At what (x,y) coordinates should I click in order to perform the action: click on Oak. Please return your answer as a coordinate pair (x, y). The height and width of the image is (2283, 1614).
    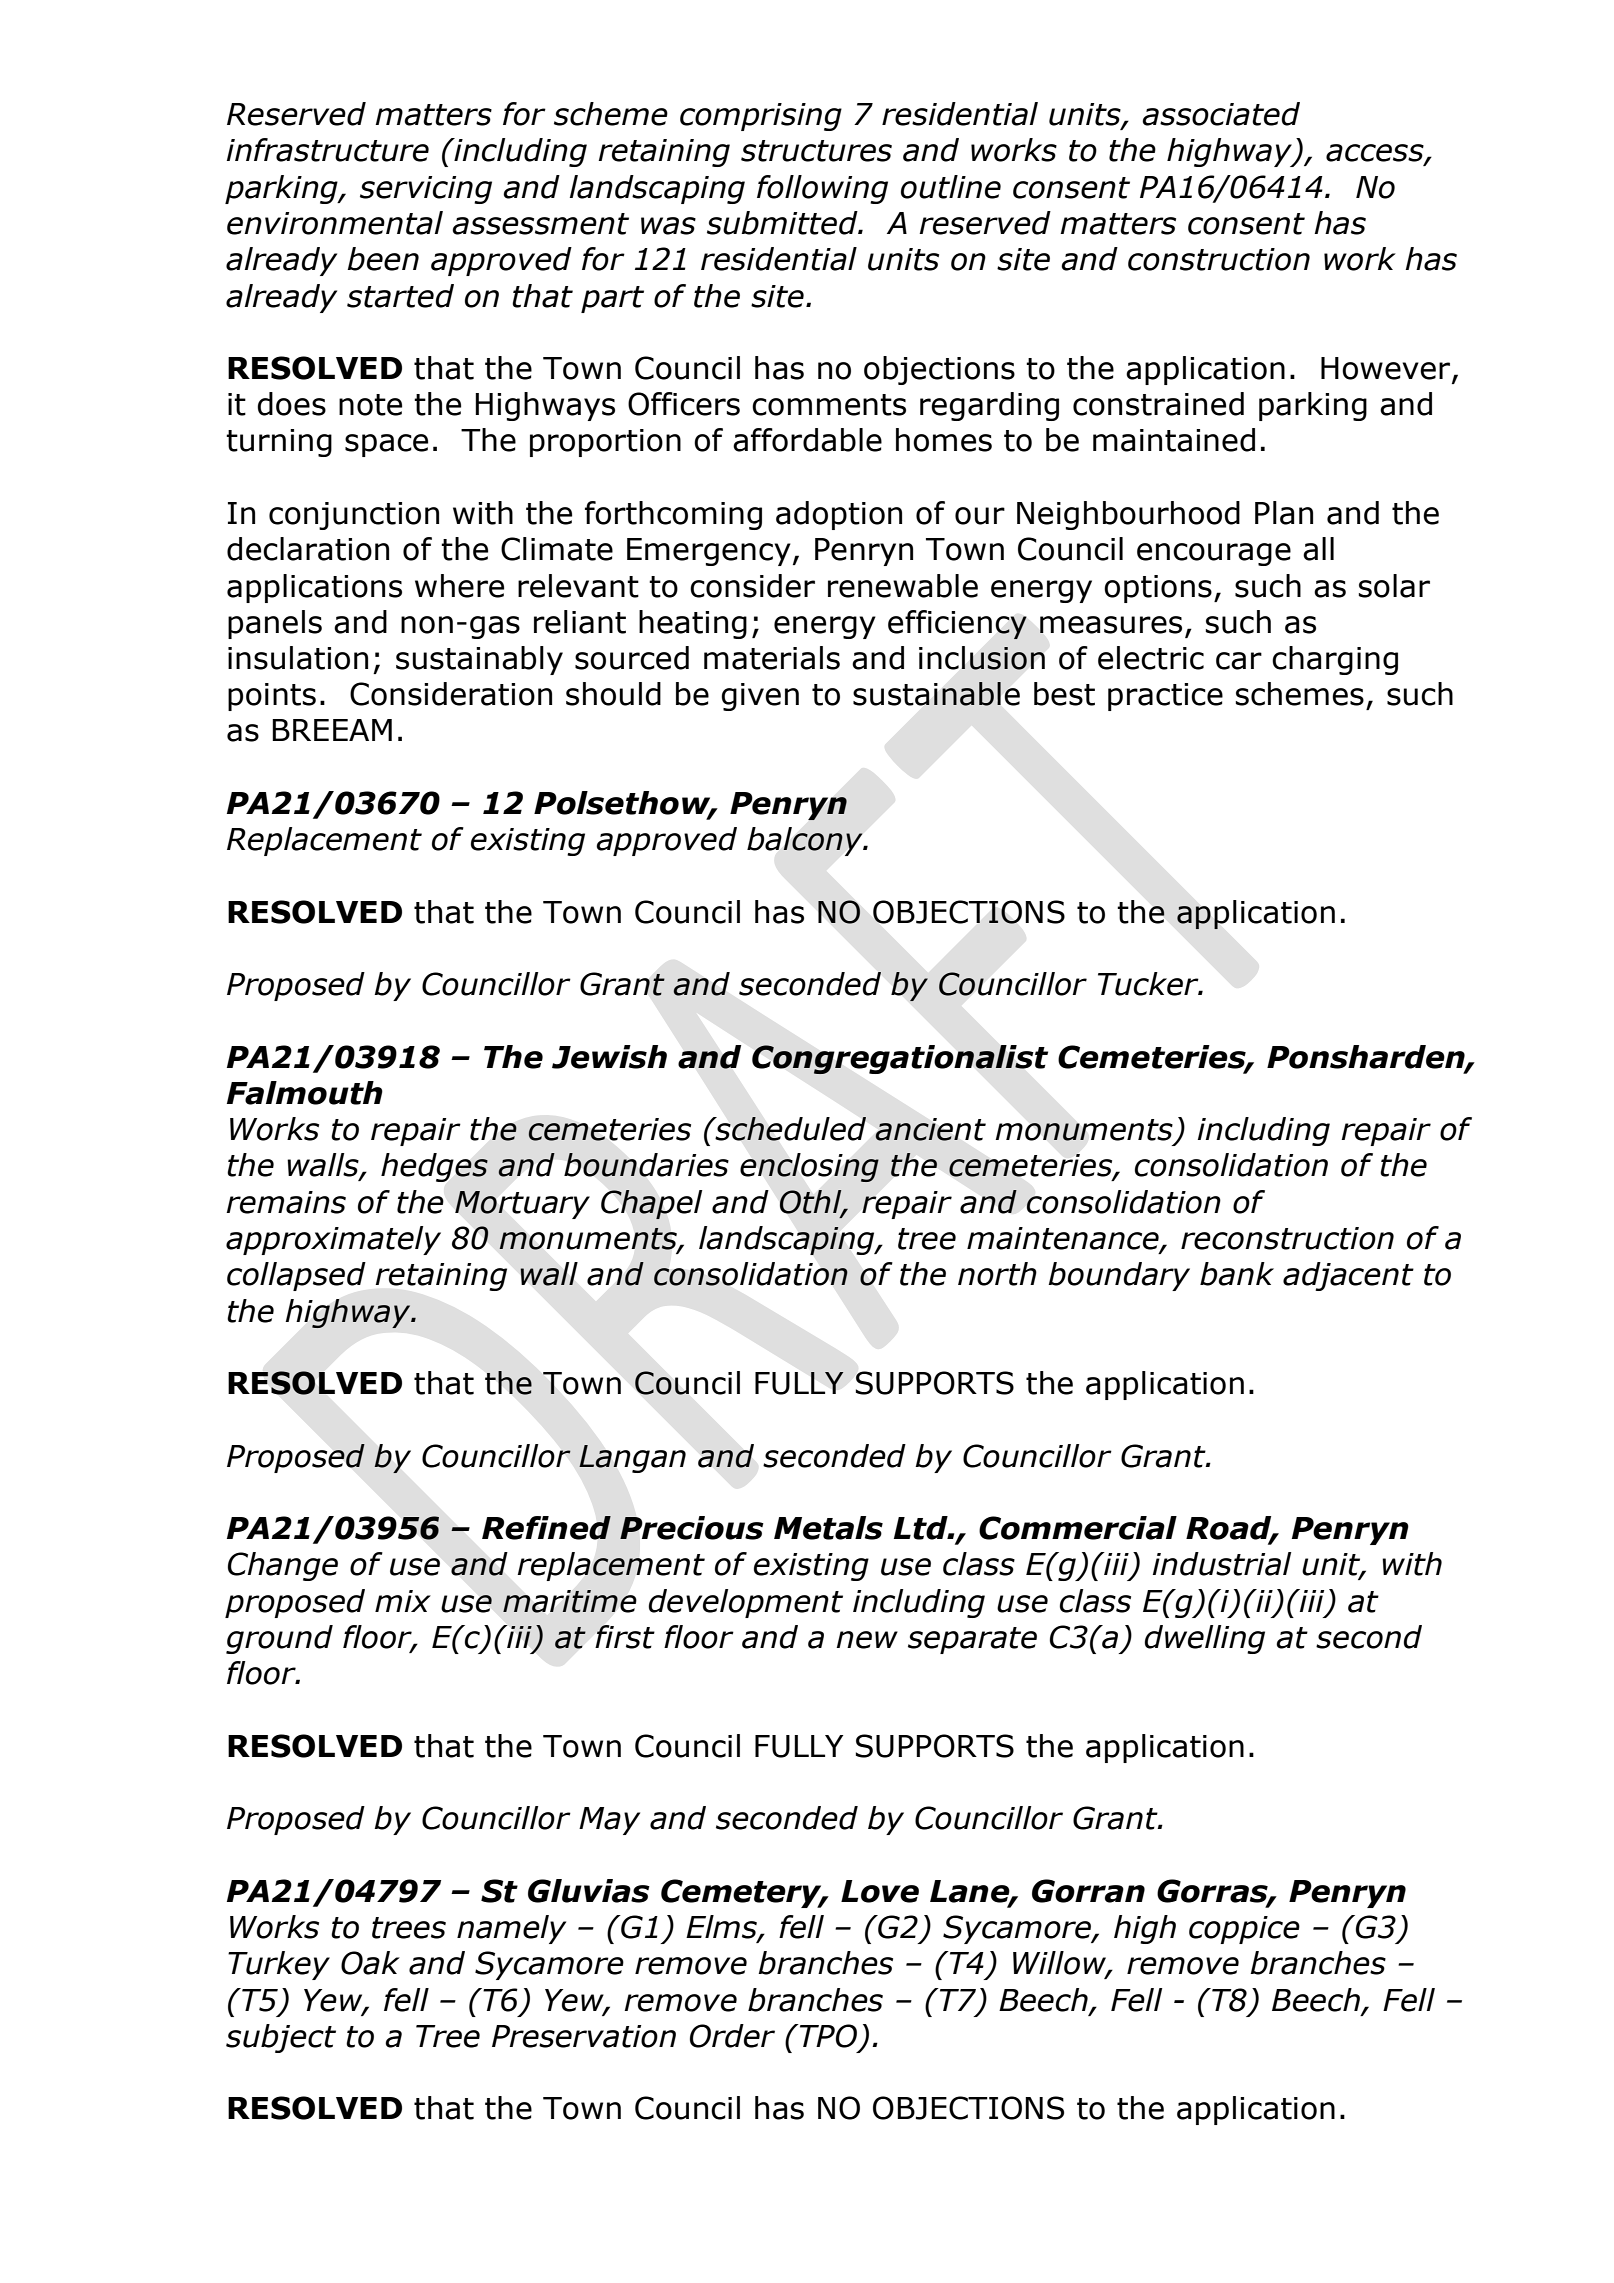
    Looking at the image, I should click on (370, 1963).
